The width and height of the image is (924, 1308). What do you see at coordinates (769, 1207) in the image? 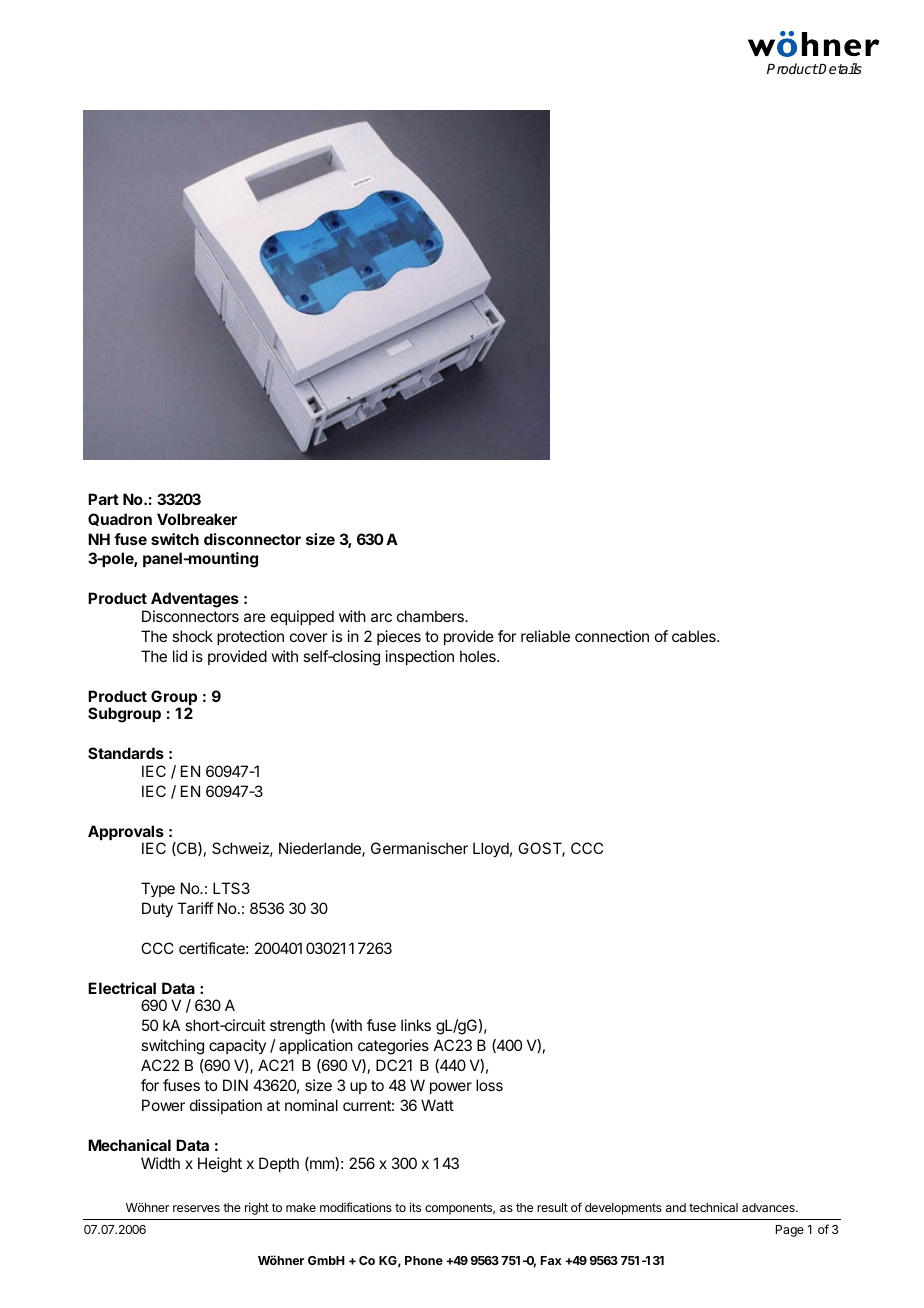
I see `advances` at bounding box center [769, 1207].
